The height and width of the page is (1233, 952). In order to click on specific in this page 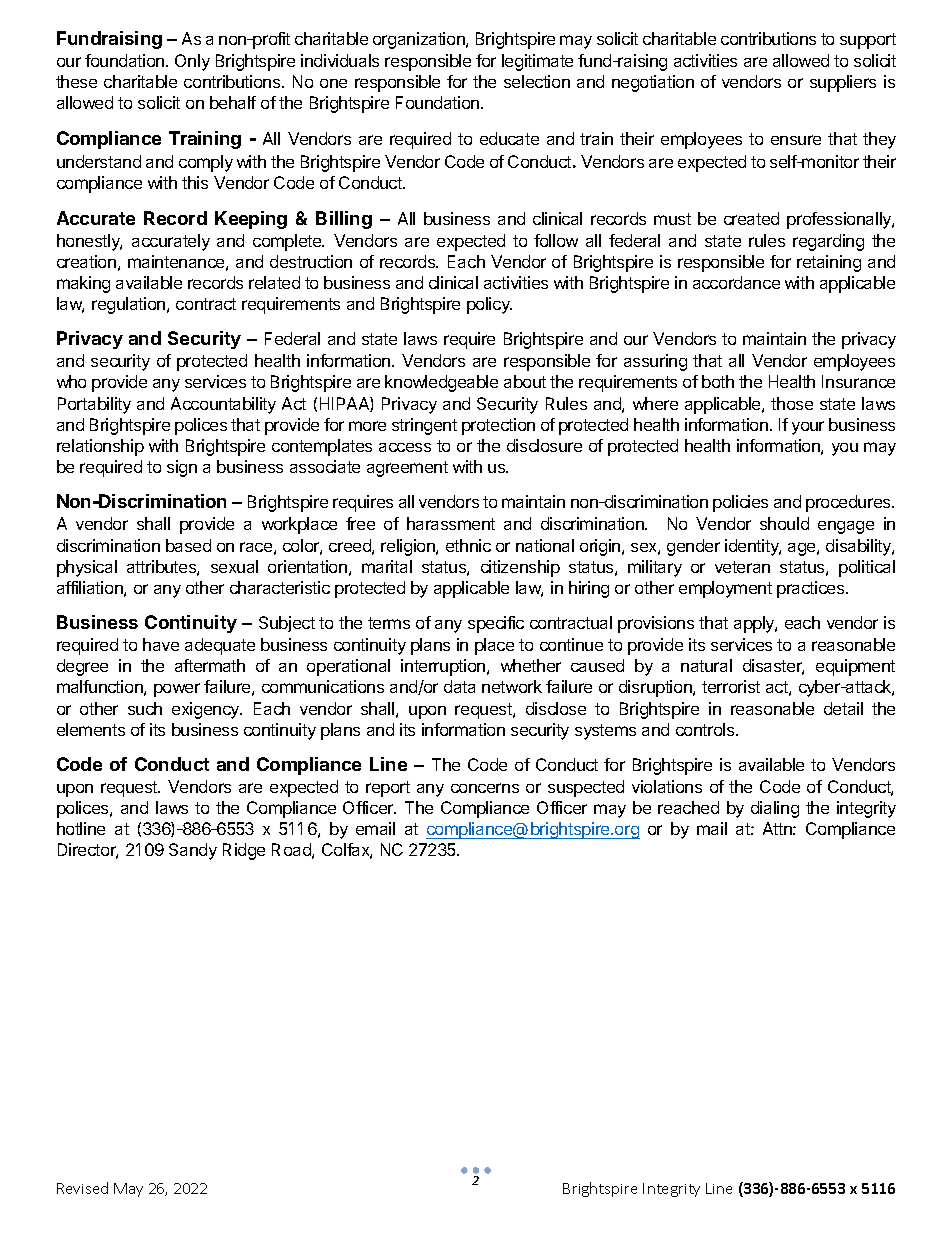, I will do `click(496, 624)`.
